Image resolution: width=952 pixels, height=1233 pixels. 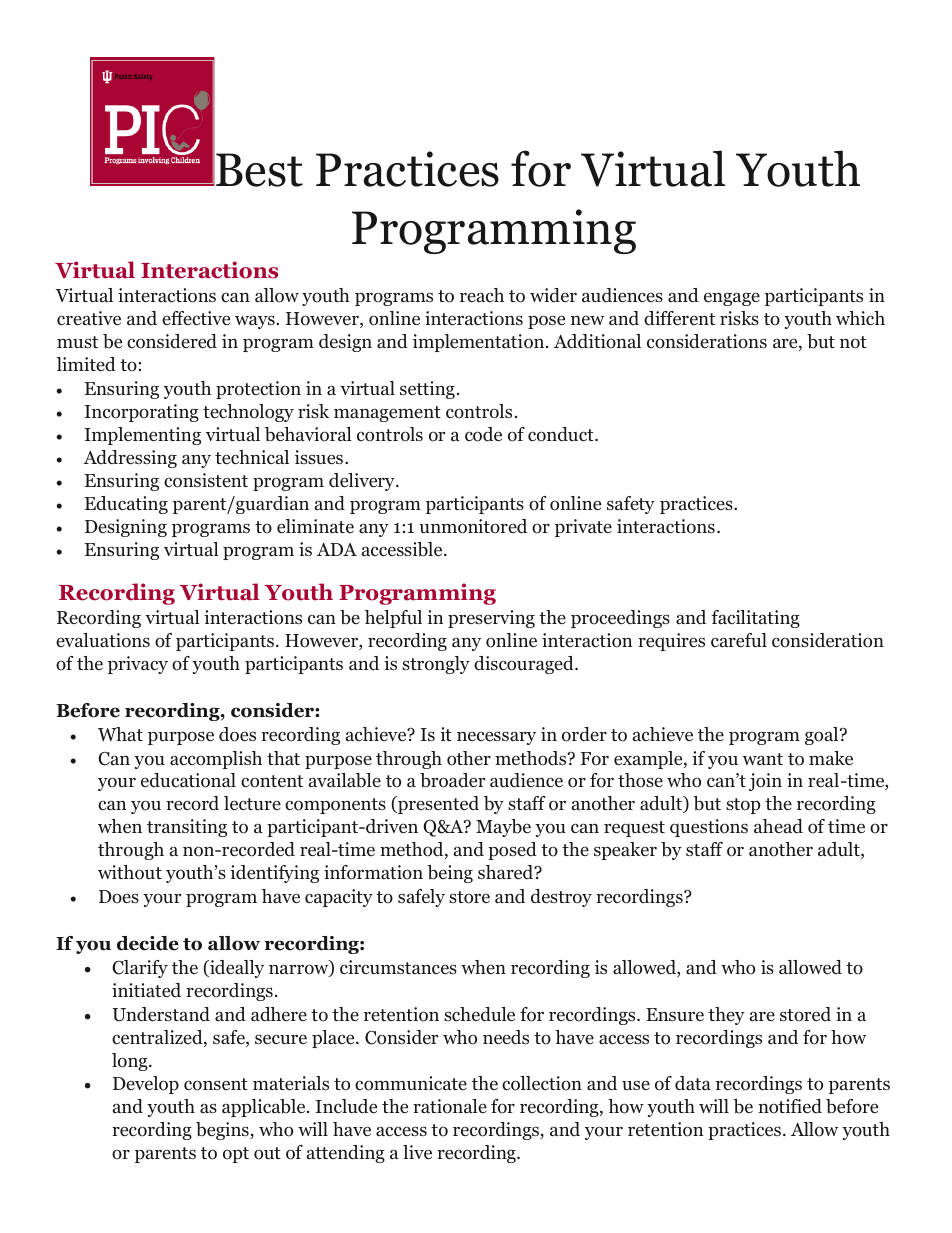 I want to click on engage, so click(x=732, y=299).
